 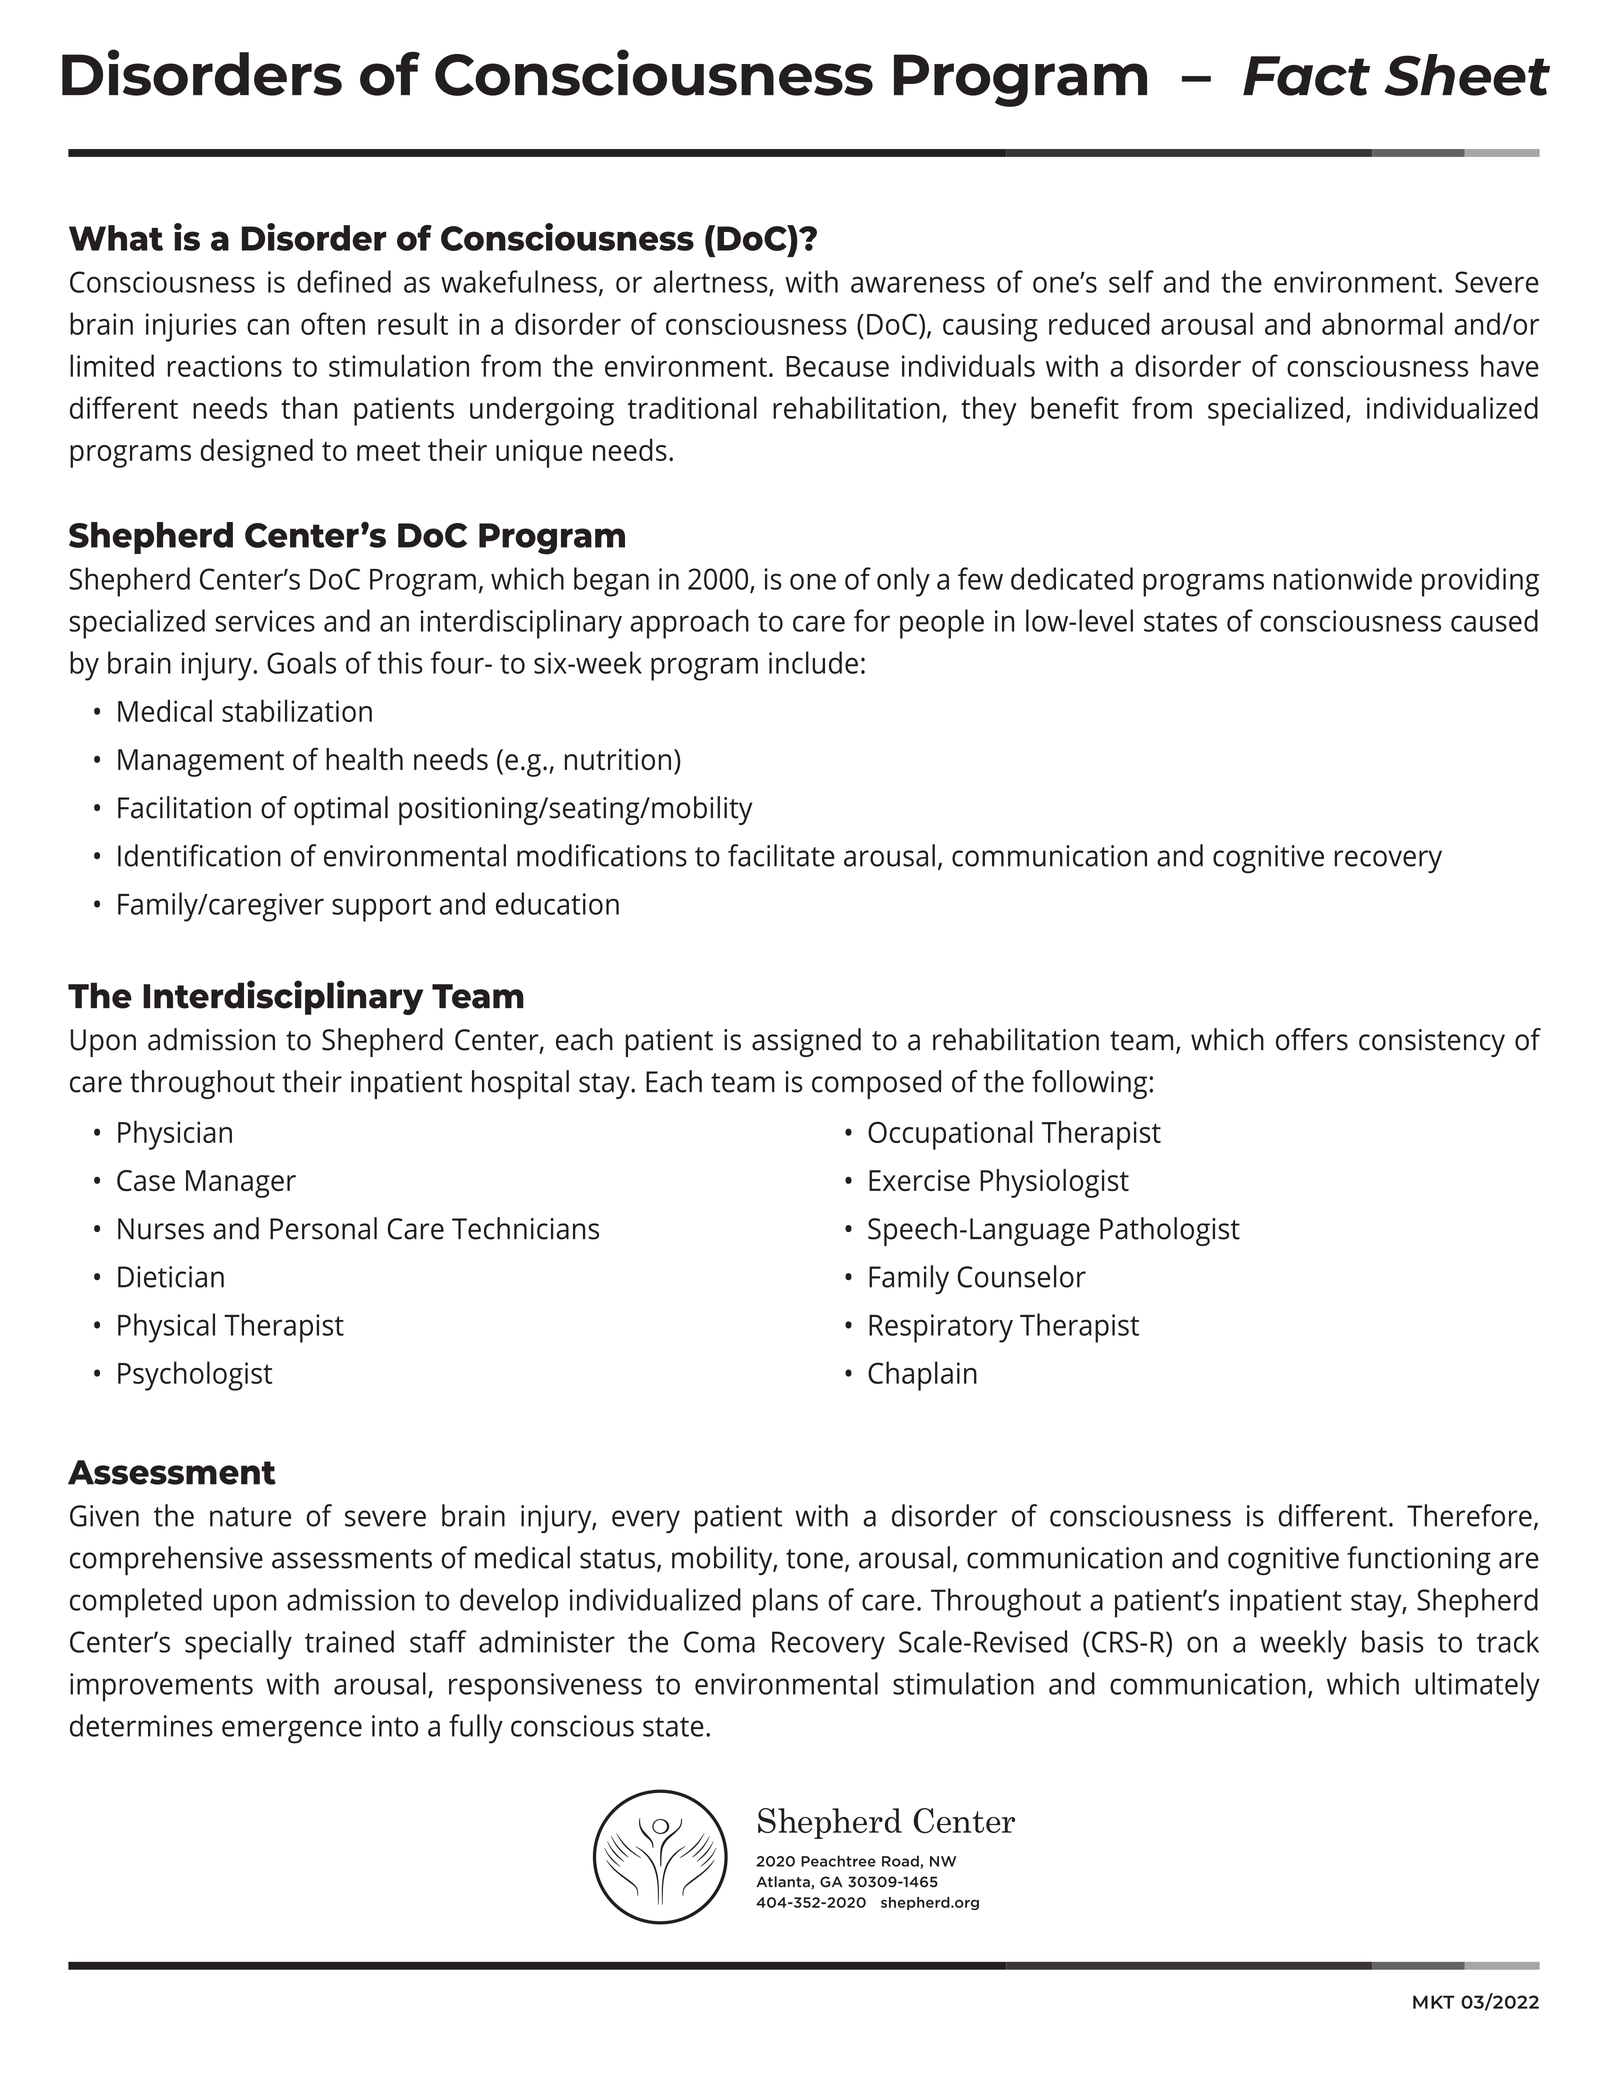 What do you see at coordinates (116, 238) in the screenshot?
I see `What` at bounding box center [116, 238].
